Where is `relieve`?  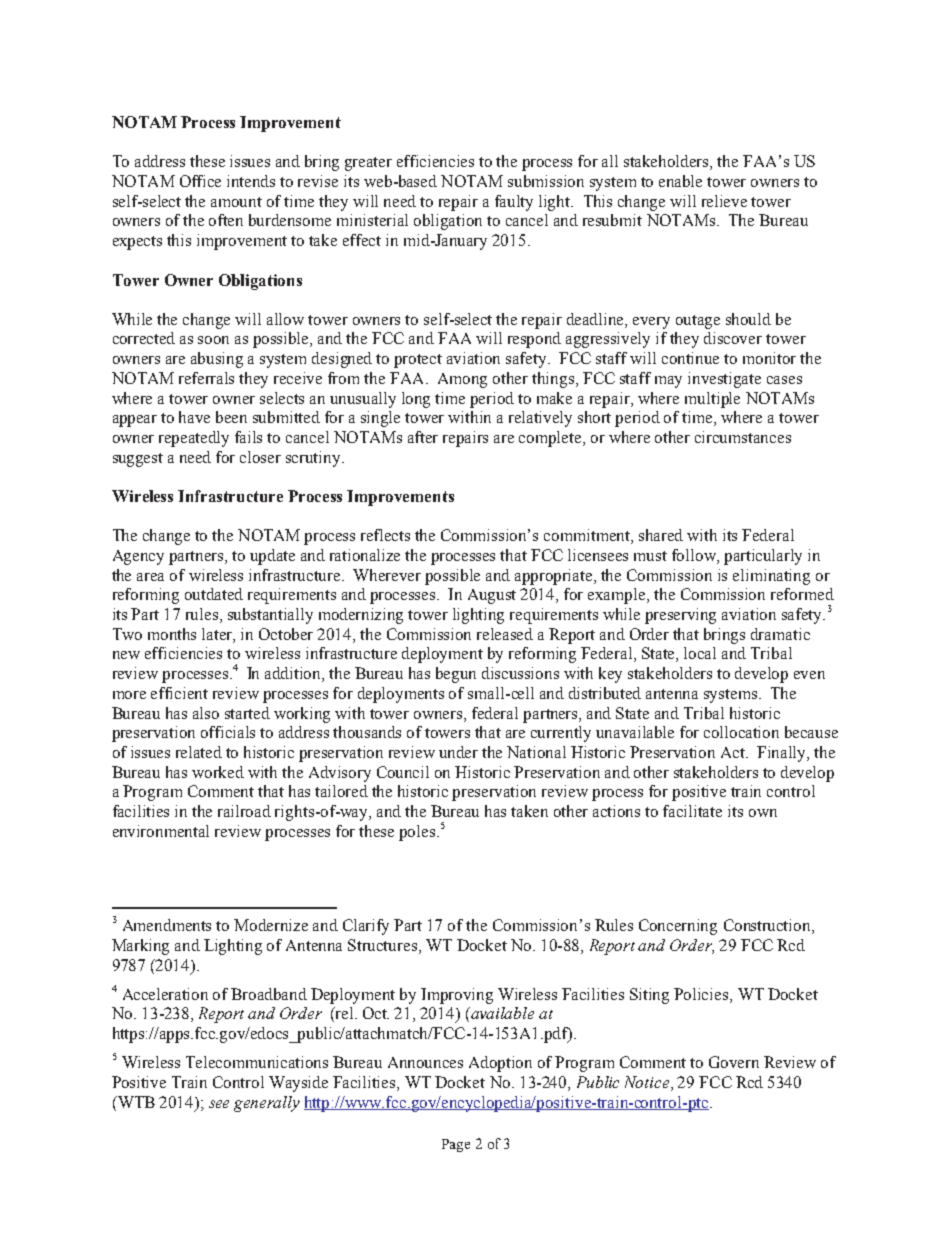
relieve is located at coordinates (724, 201).
